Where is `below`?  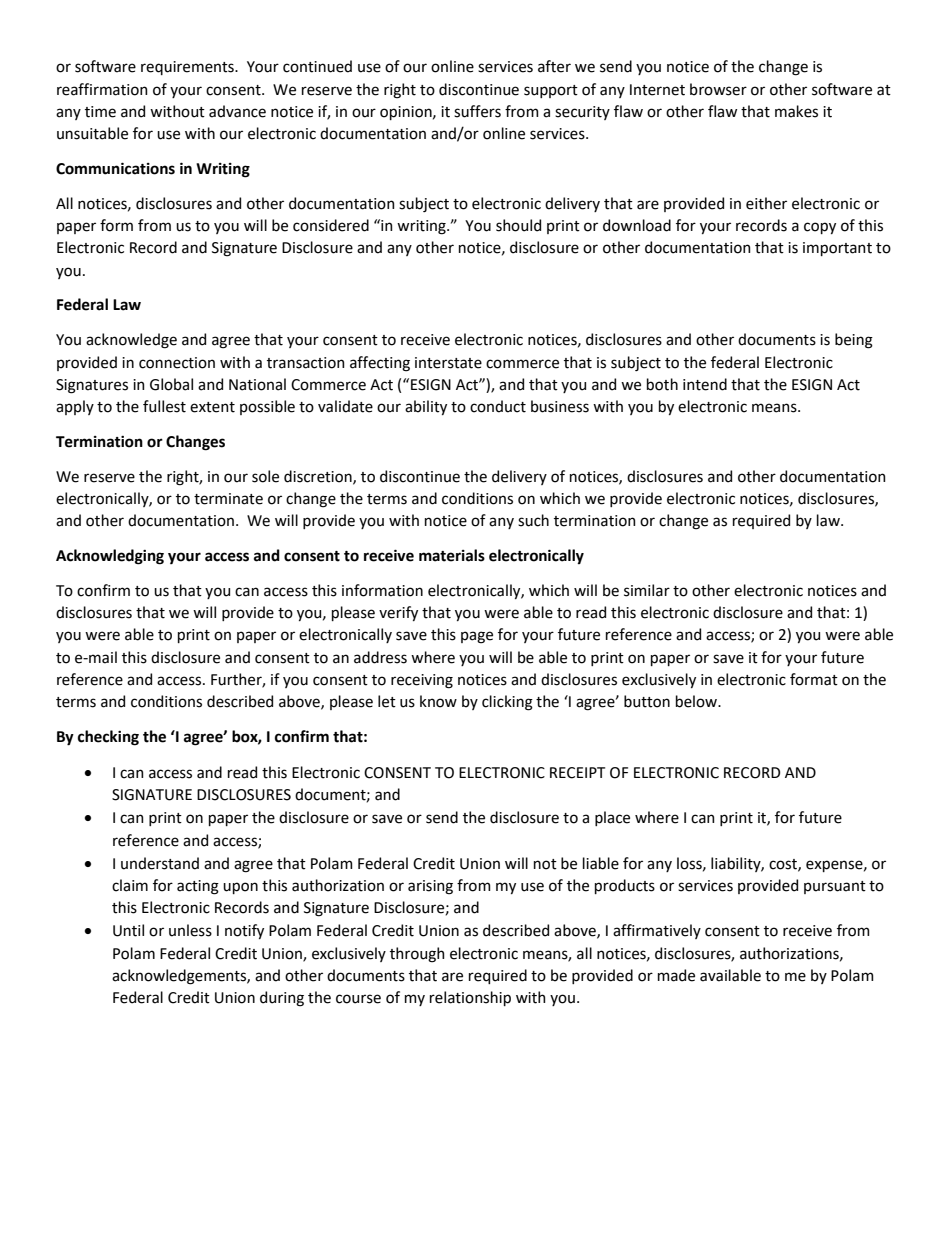 below is located at coordinates (698, 701).
